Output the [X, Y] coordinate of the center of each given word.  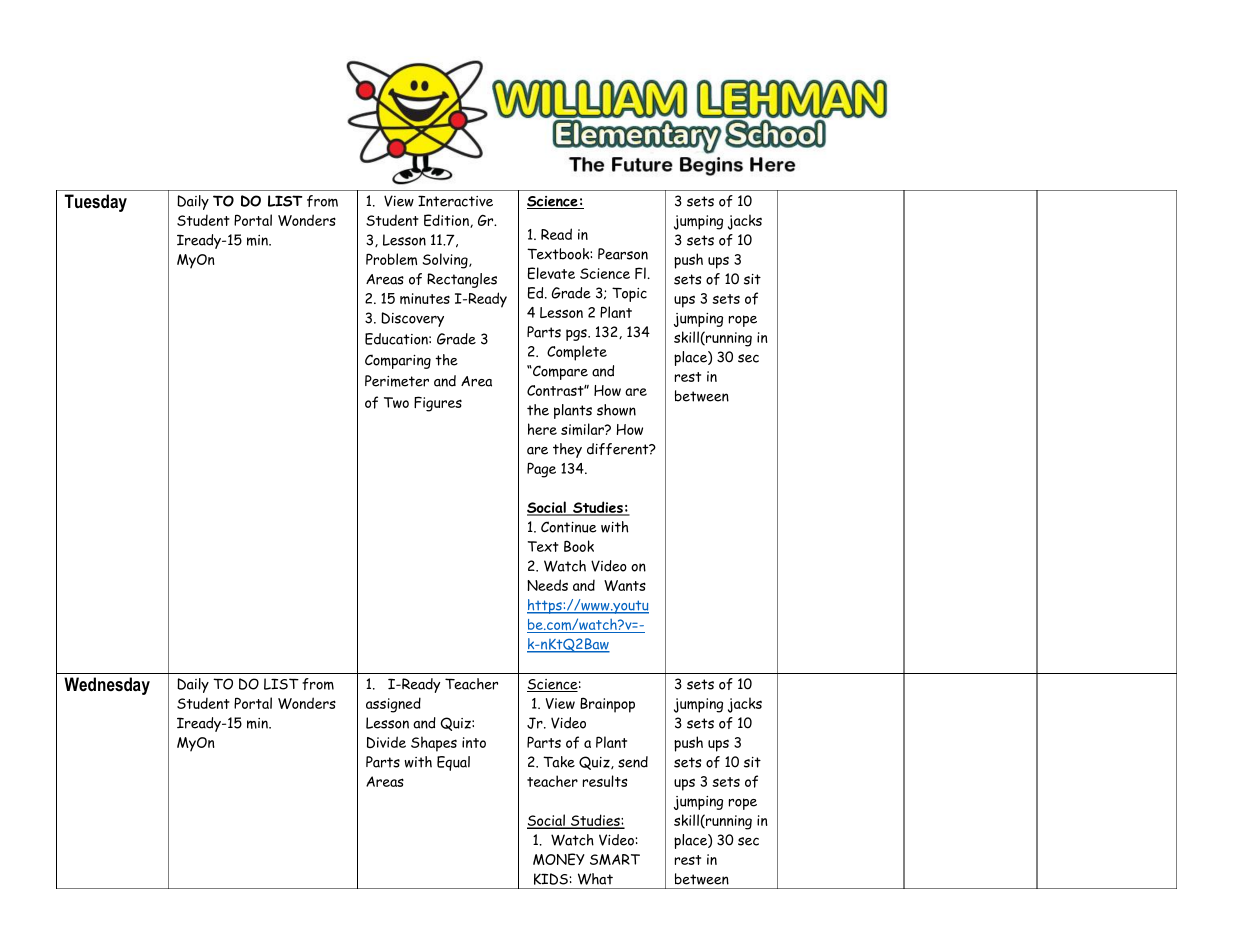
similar [583, 429]
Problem [391, 259]
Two [396, 402]
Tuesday [96, 203]
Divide [386, 742]
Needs [547, 585]
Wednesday [107, 686]
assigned [393, 705]
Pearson [623, 254]
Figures [438, 404]
